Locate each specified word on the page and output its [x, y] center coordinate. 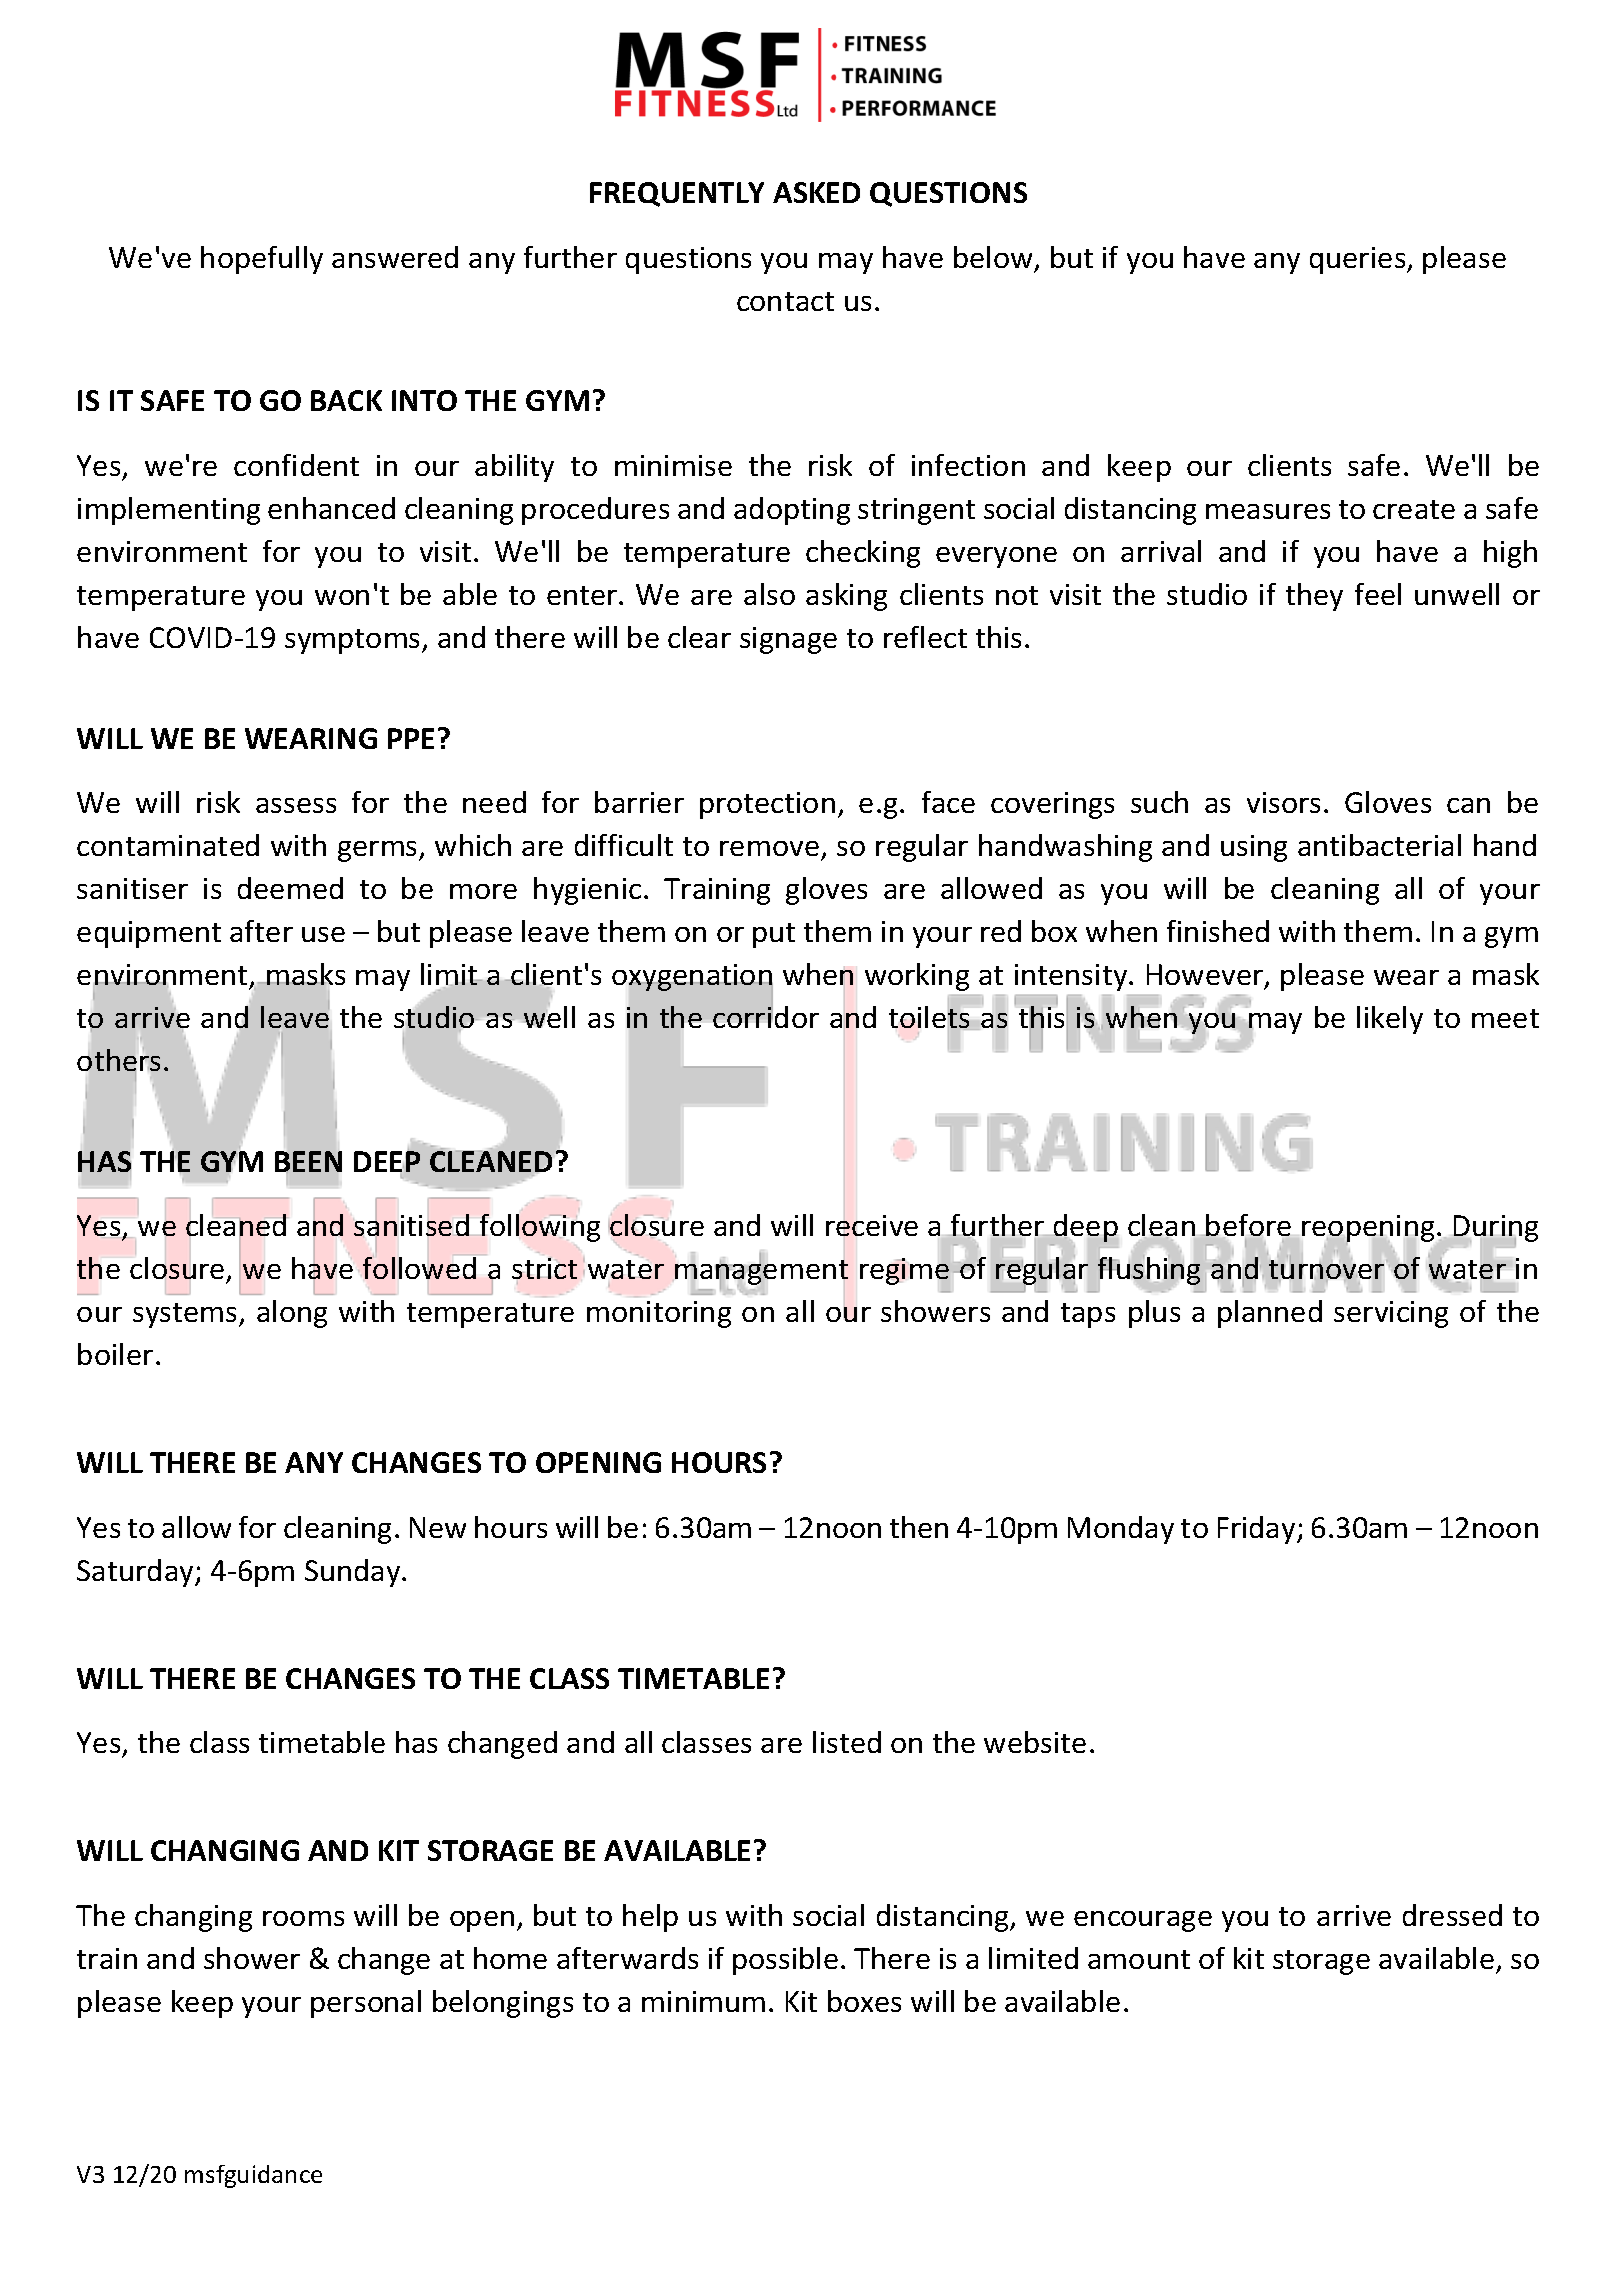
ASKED [816, 192]
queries [1359, 260]
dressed [1452, 1915]
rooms [303, 1918]
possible [785, 1961]
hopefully [262, 260]
